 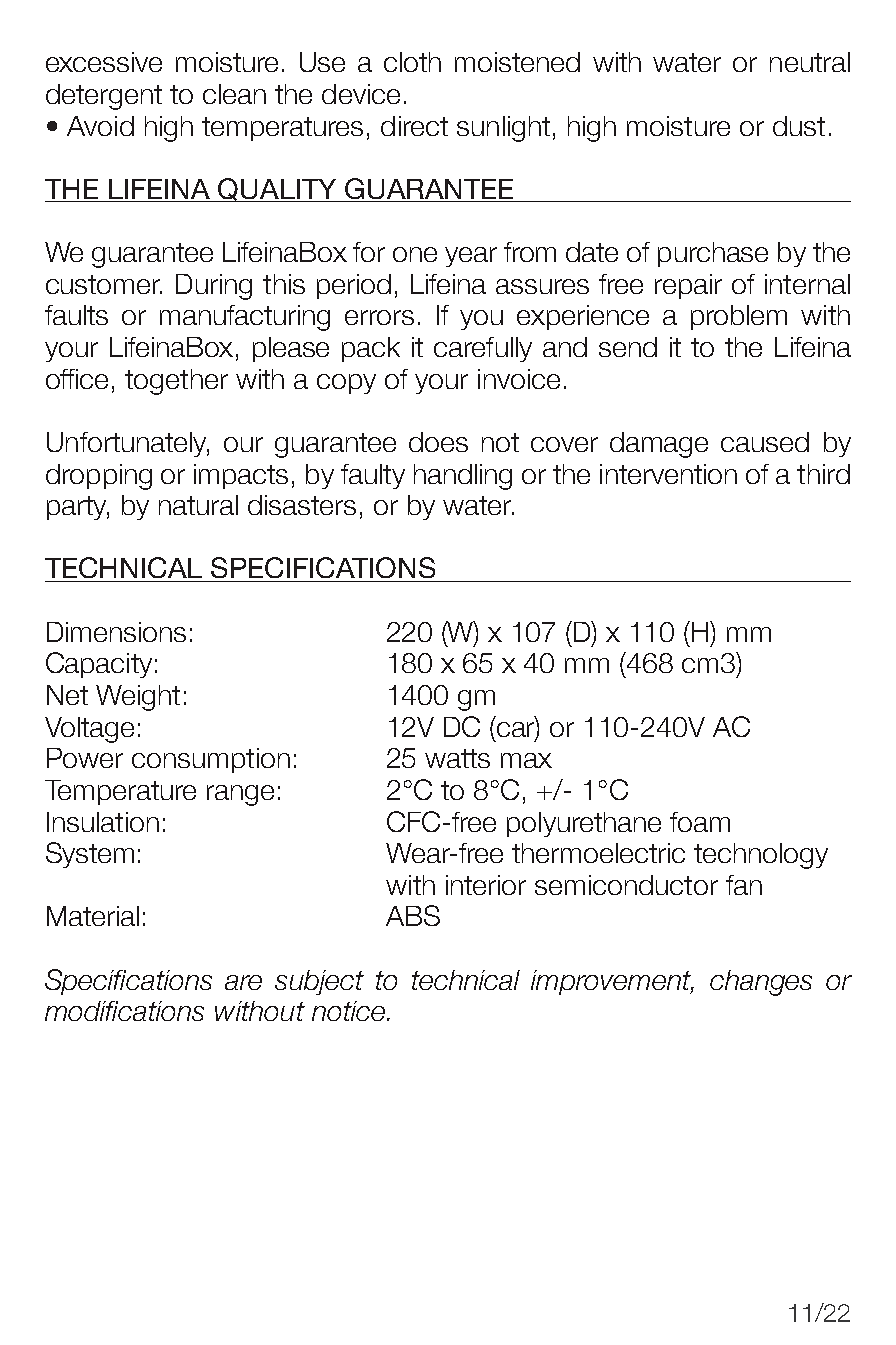 I want to click on dust, so click(x=799, y=126).
